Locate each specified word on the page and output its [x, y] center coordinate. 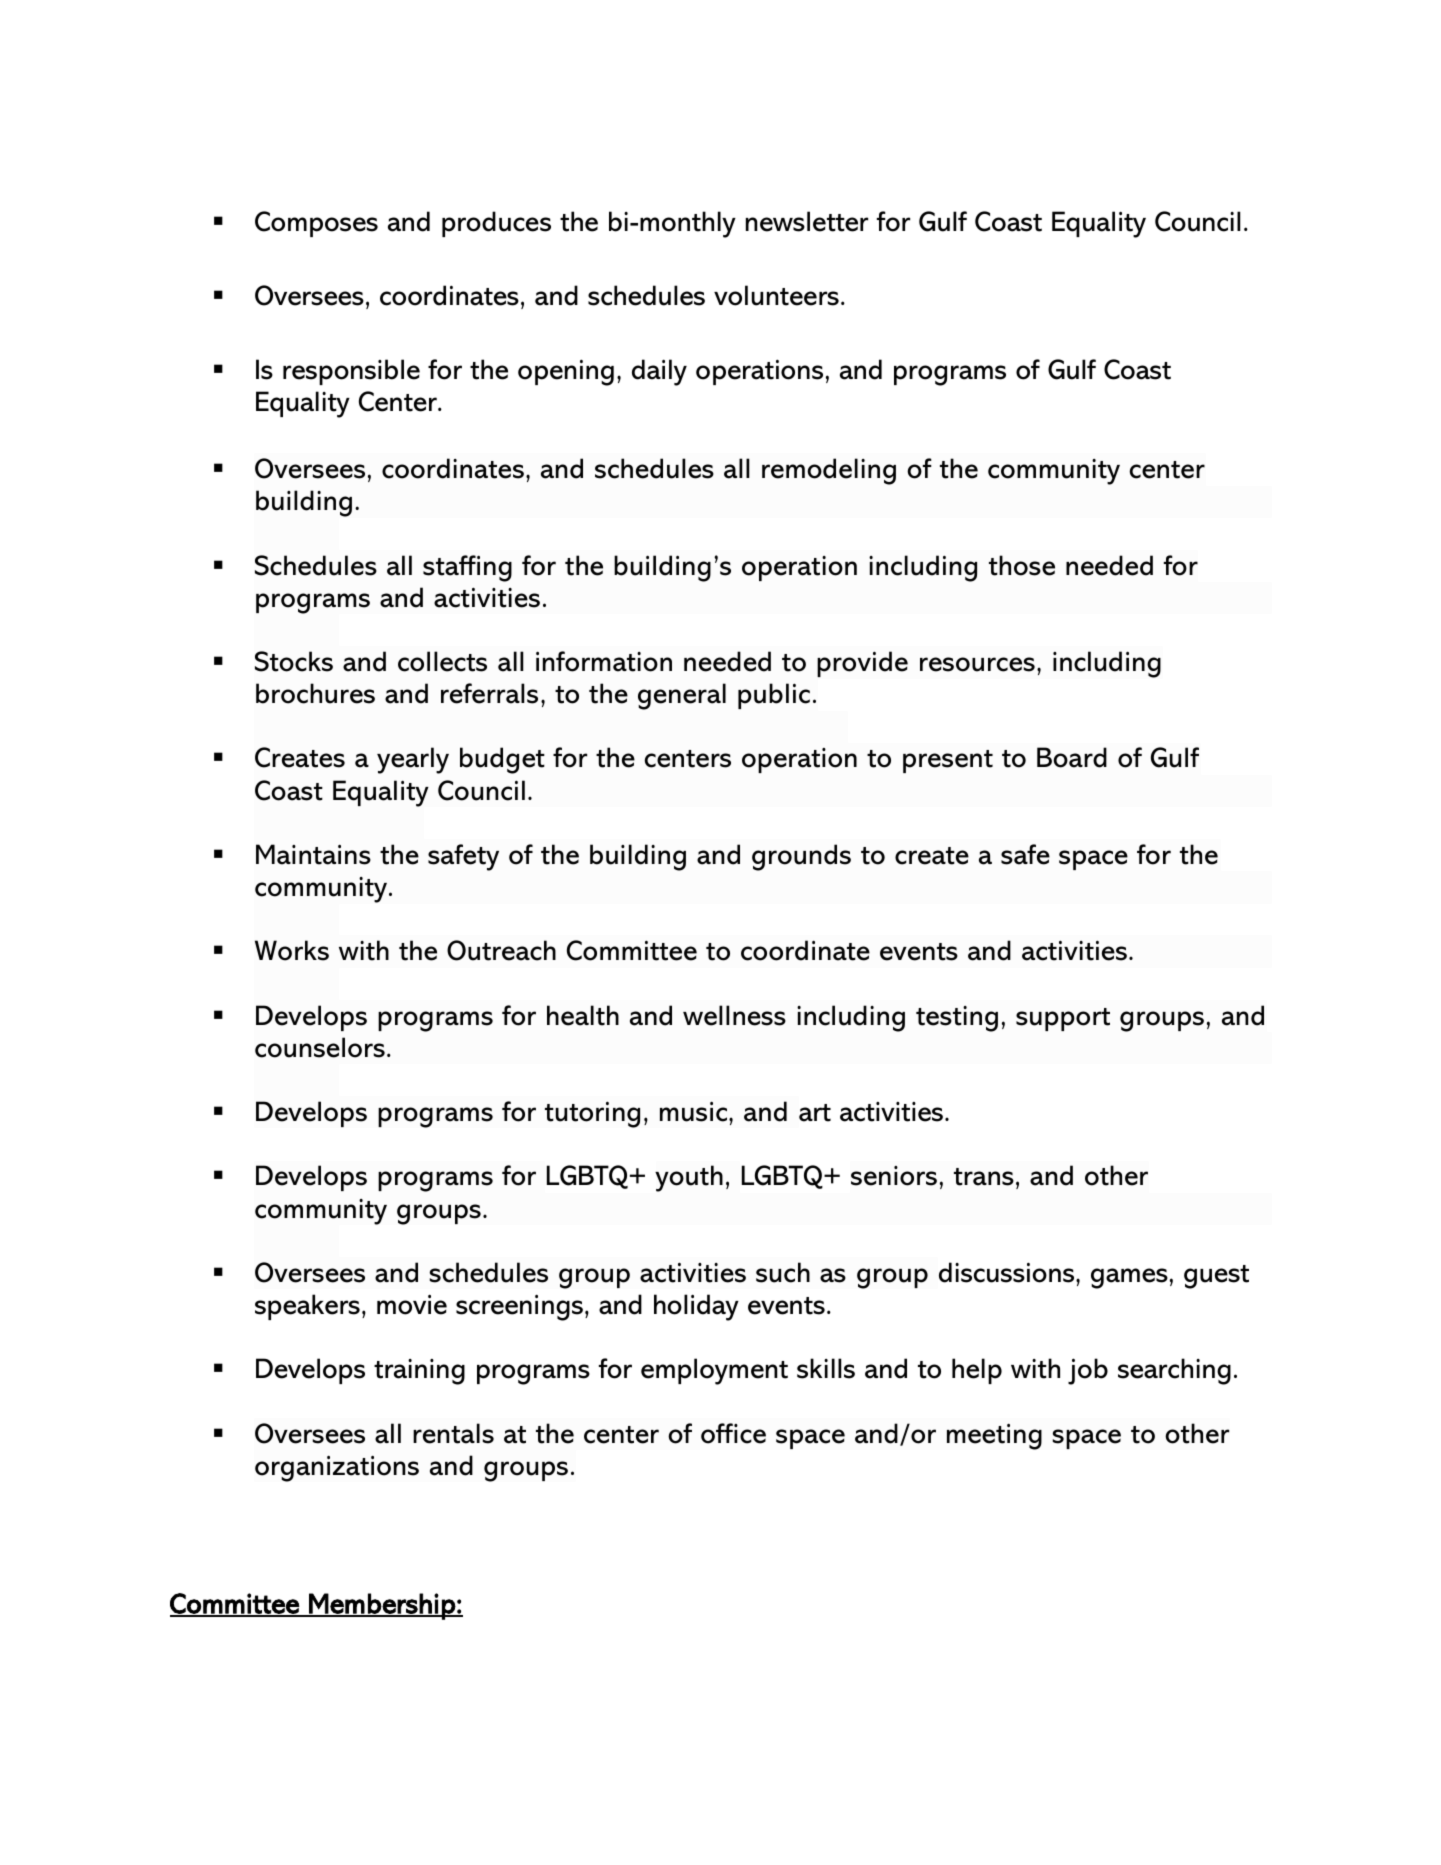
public [774, 696]
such [783, 1272]
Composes [316, 224]
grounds [801, 857]
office [733, 1433]
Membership [382, 1606]
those [1022, 565]
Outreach [501, 950]
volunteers [776, 295]
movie [412, 1304]
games [1129, 1278]
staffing [467, 568]
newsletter [807, 221]
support [1063, 1019]
